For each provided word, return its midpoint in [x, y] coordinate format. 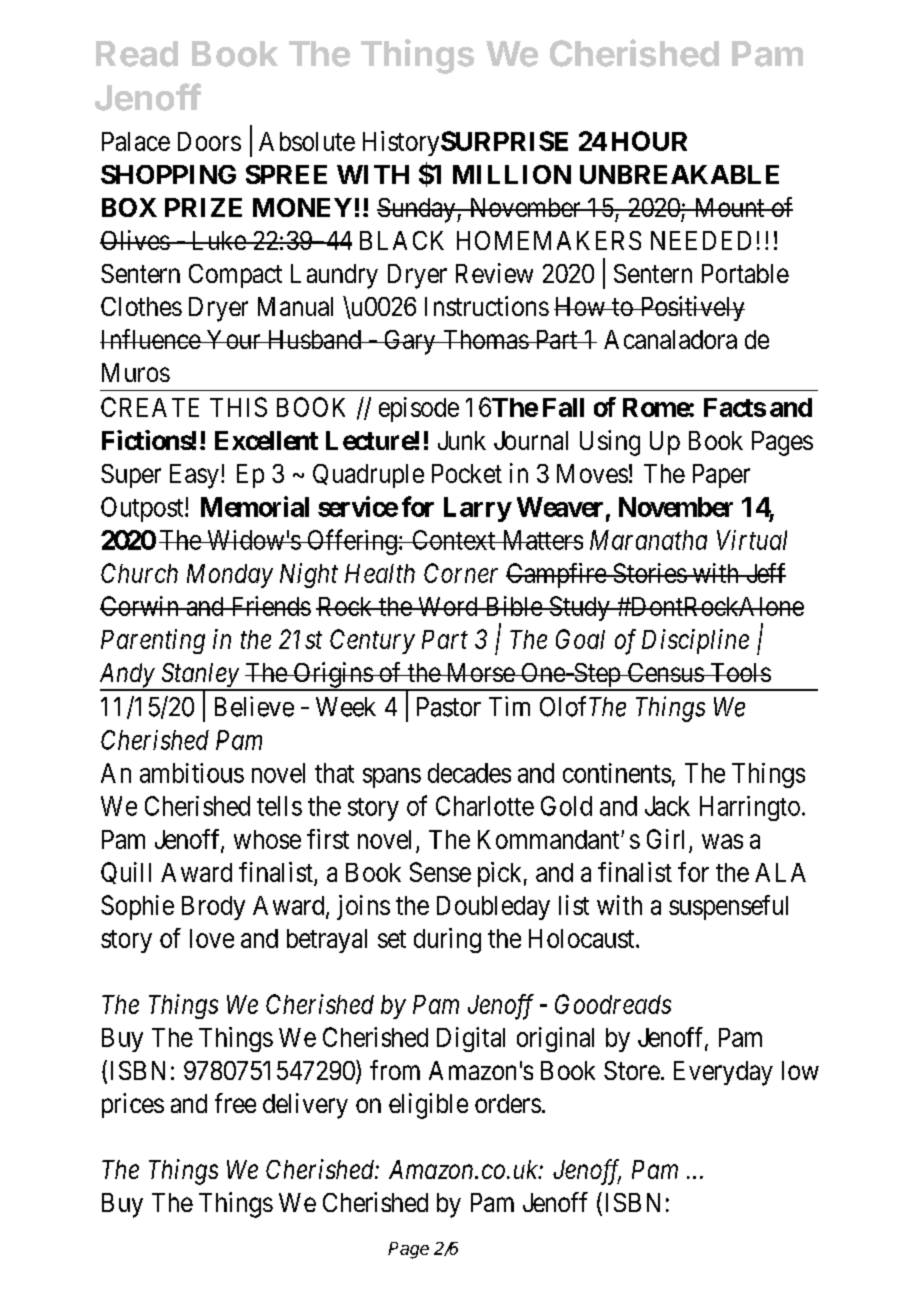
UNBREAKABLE [679, 174]
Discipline [695, 641]
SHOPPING [168, 174]
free [235, 1103]
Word [447, 606]
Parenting [153, 641]
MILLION [512, 174]
